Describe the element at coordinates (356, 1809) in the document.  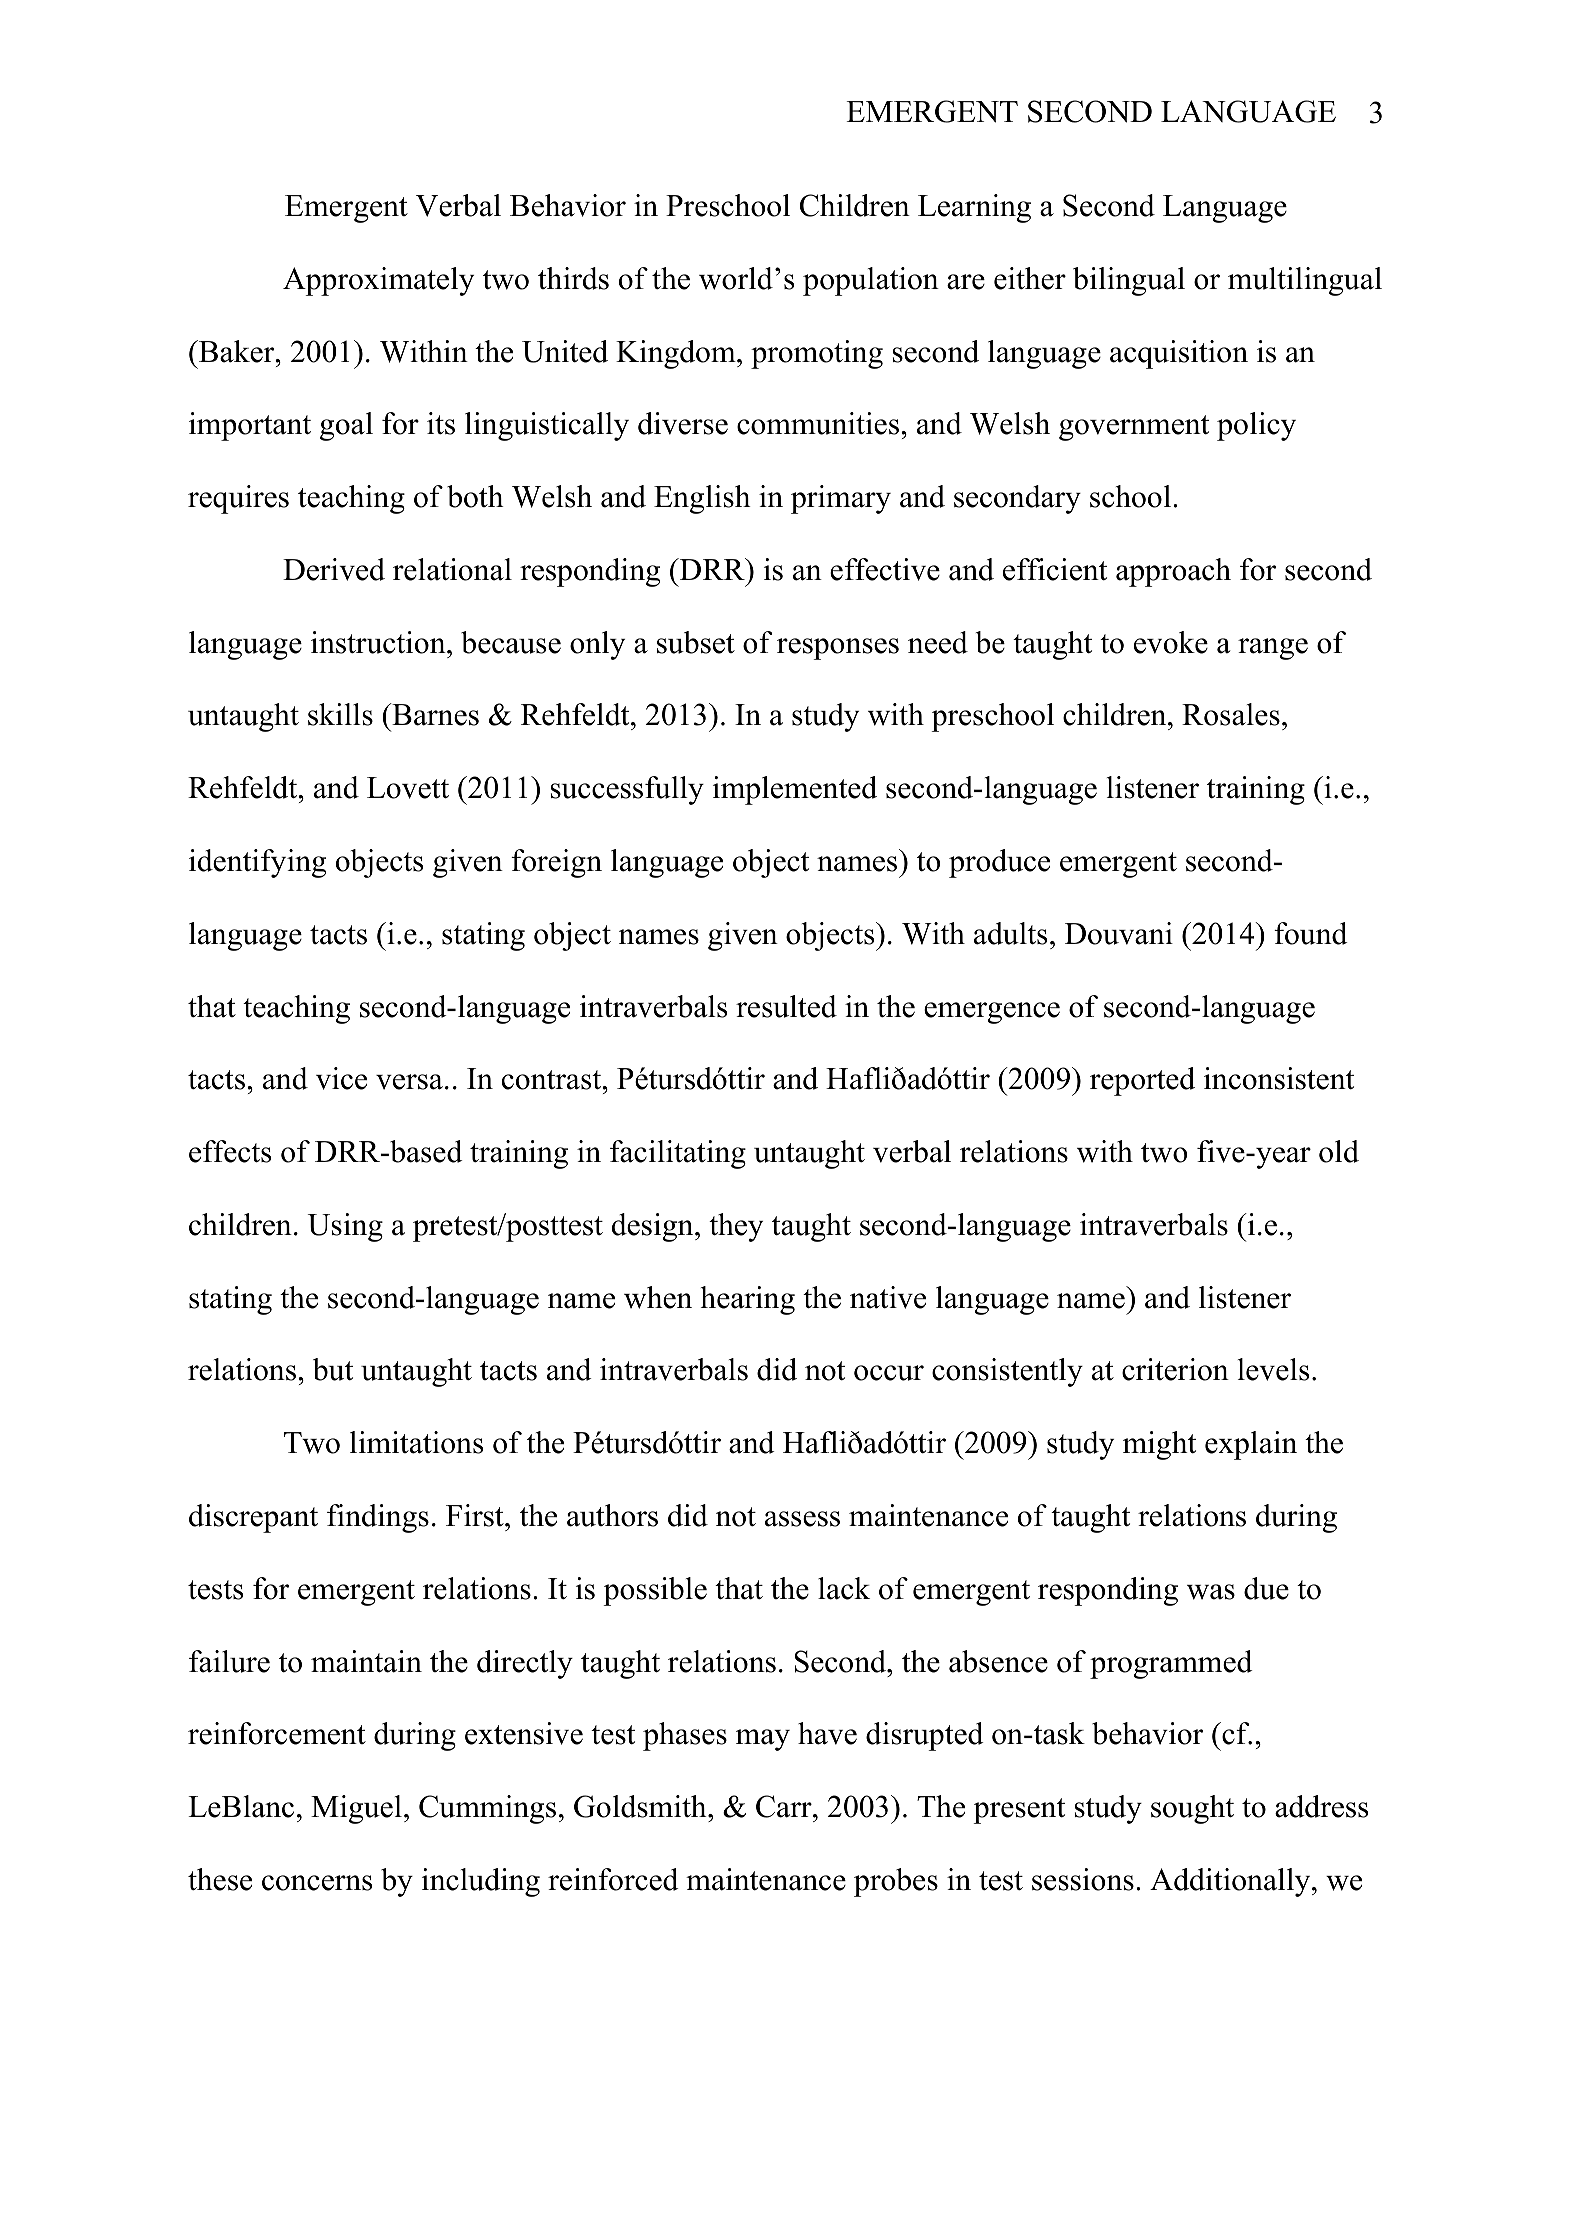
I see `Miguel` at that location.
